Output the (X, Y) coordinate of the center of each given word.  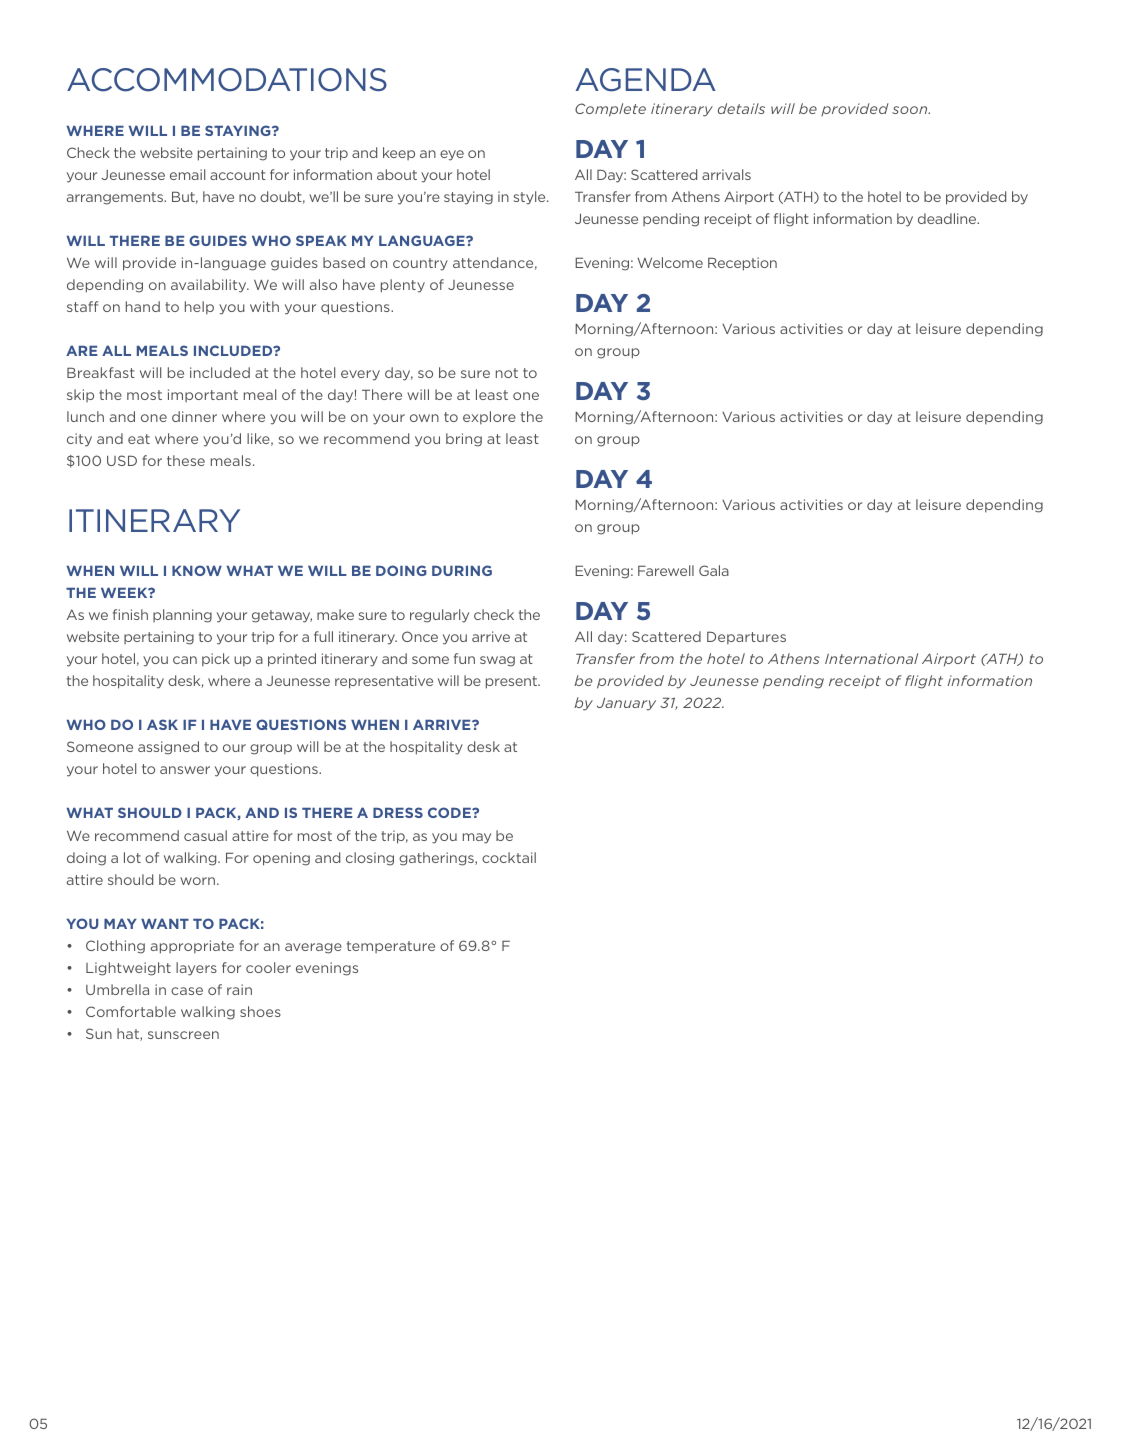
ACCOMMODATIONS (227, 80)
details (741, 108)
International (871, 658)
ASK (162, 724)
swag (497, 661)
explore (489, 417)
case (187, 991)
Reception (742, 264)
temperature (391, 947)
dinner (194, 416)
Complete (610, 110)
